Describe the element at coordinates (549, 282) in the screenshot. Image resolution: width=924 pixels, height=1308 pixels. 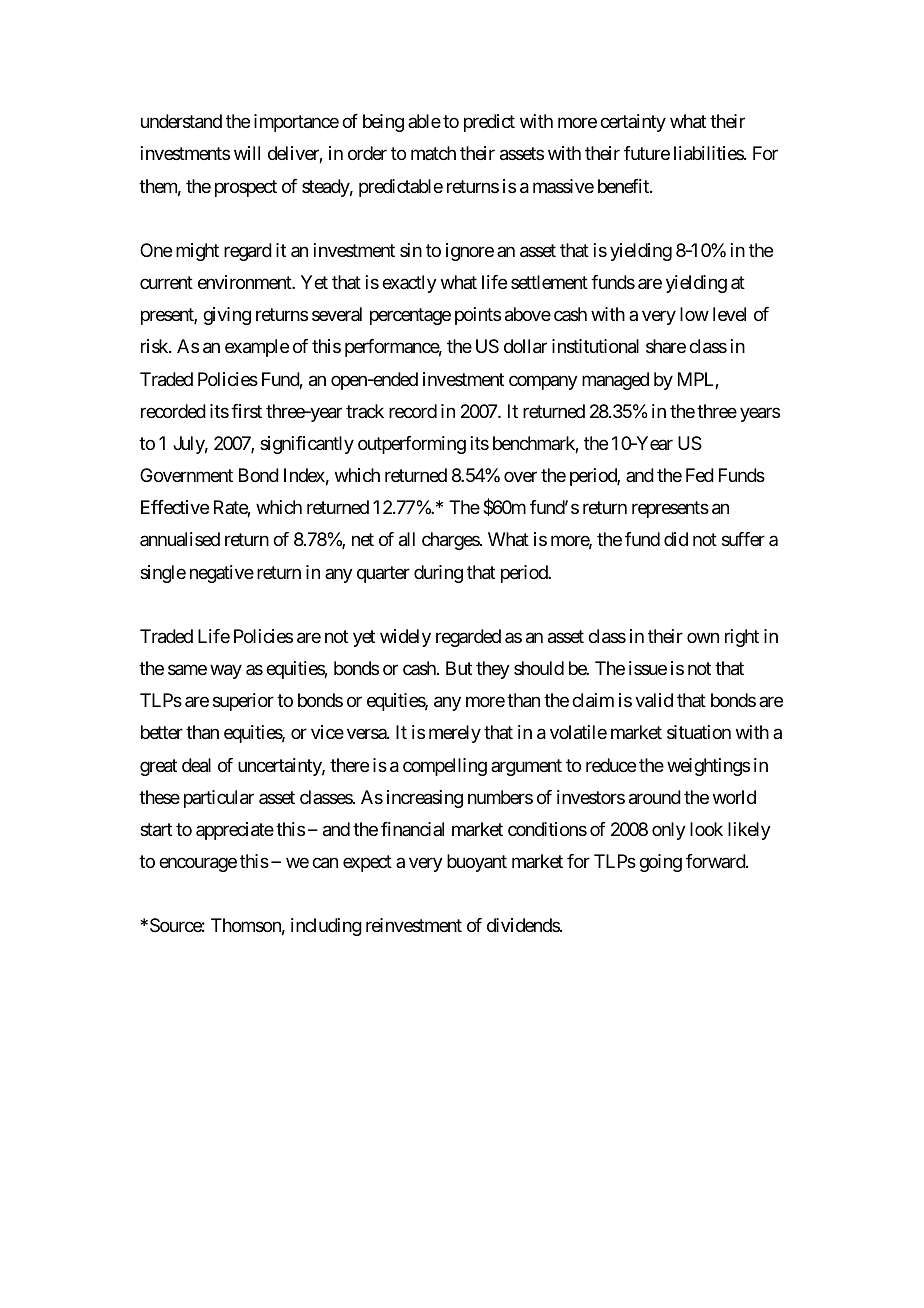
I see `settlement` at that location.
